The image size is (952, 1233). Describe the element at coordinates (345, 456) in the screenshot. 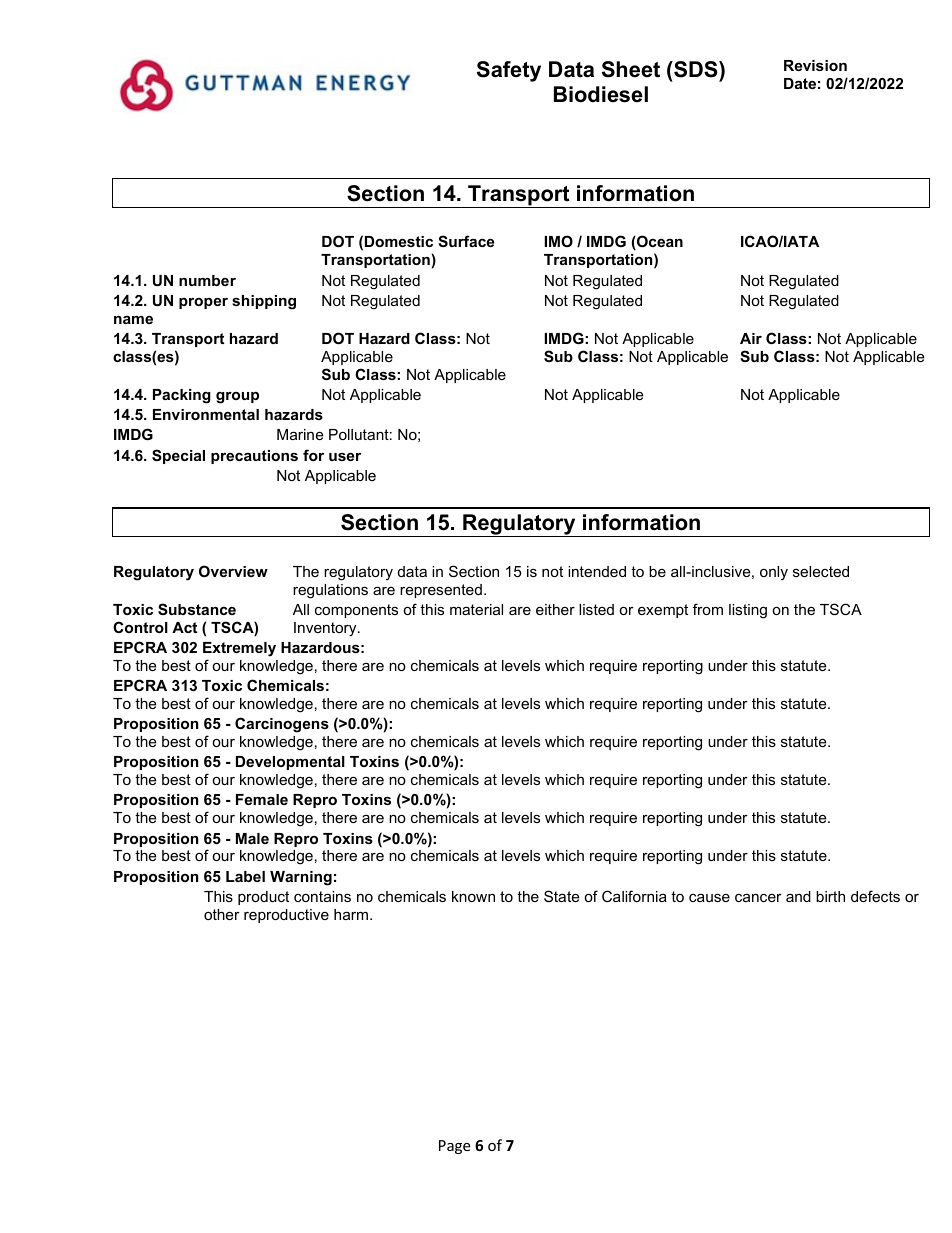

I see `user` at that location.
